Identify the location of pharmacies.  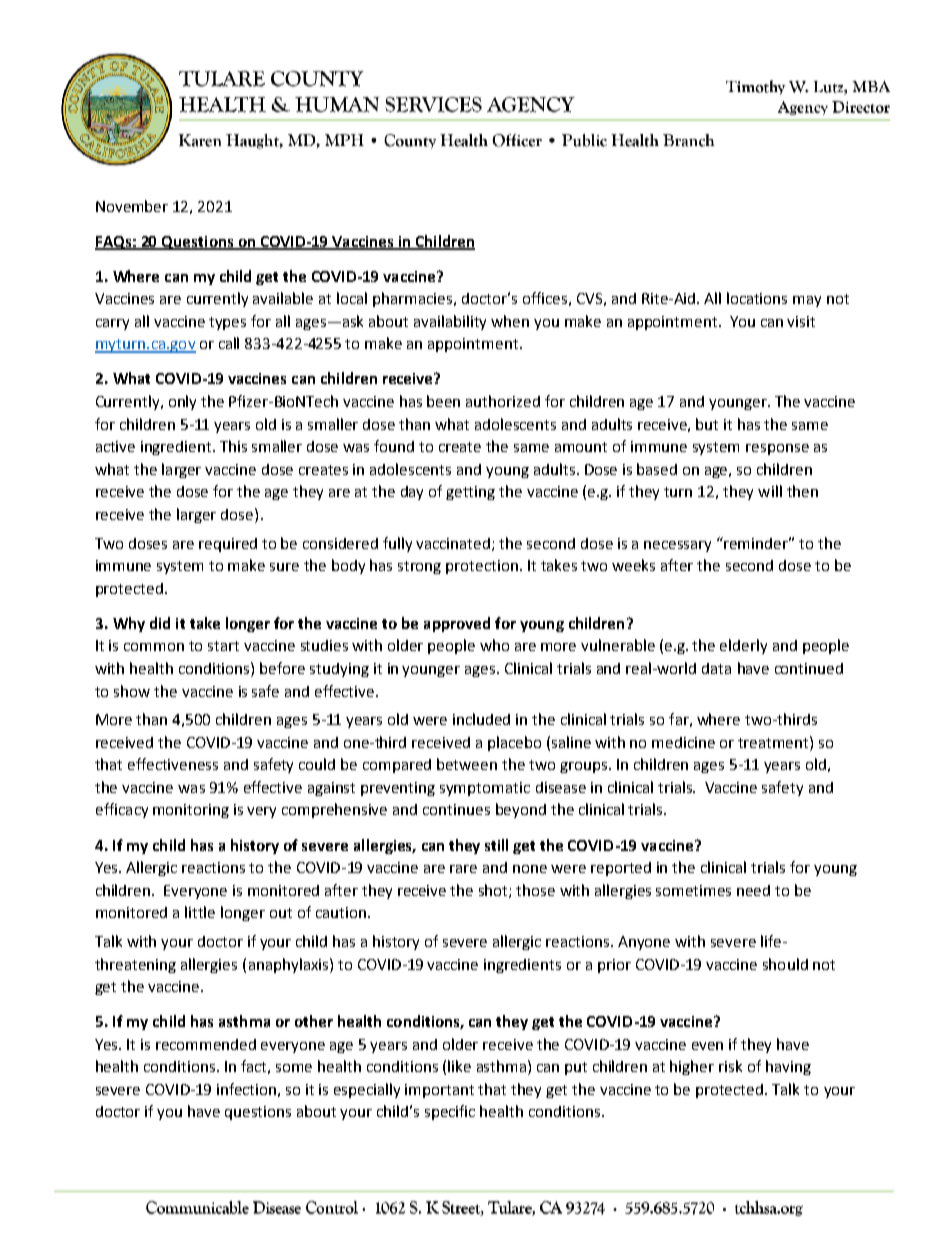
(414, 299).
